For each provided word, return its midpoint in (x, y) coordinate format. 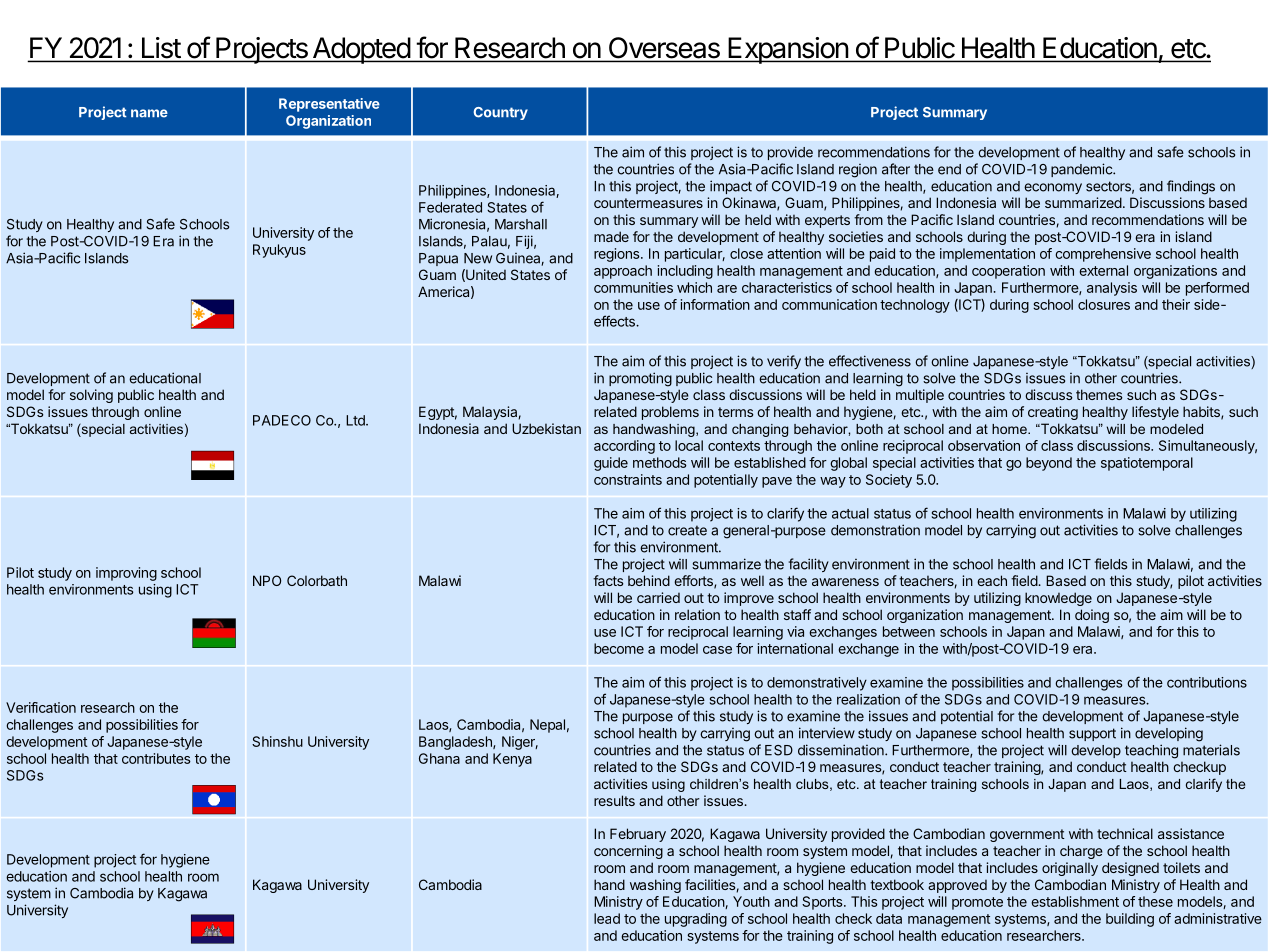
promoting (640, 379)
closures (1104, 304)
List (161, 47)
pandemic (1082, 170)
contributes (156, 758)
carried (658, 597)
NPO (267, 580)
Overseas (664, 48)
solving (91, 396)
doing (1092, 616)
